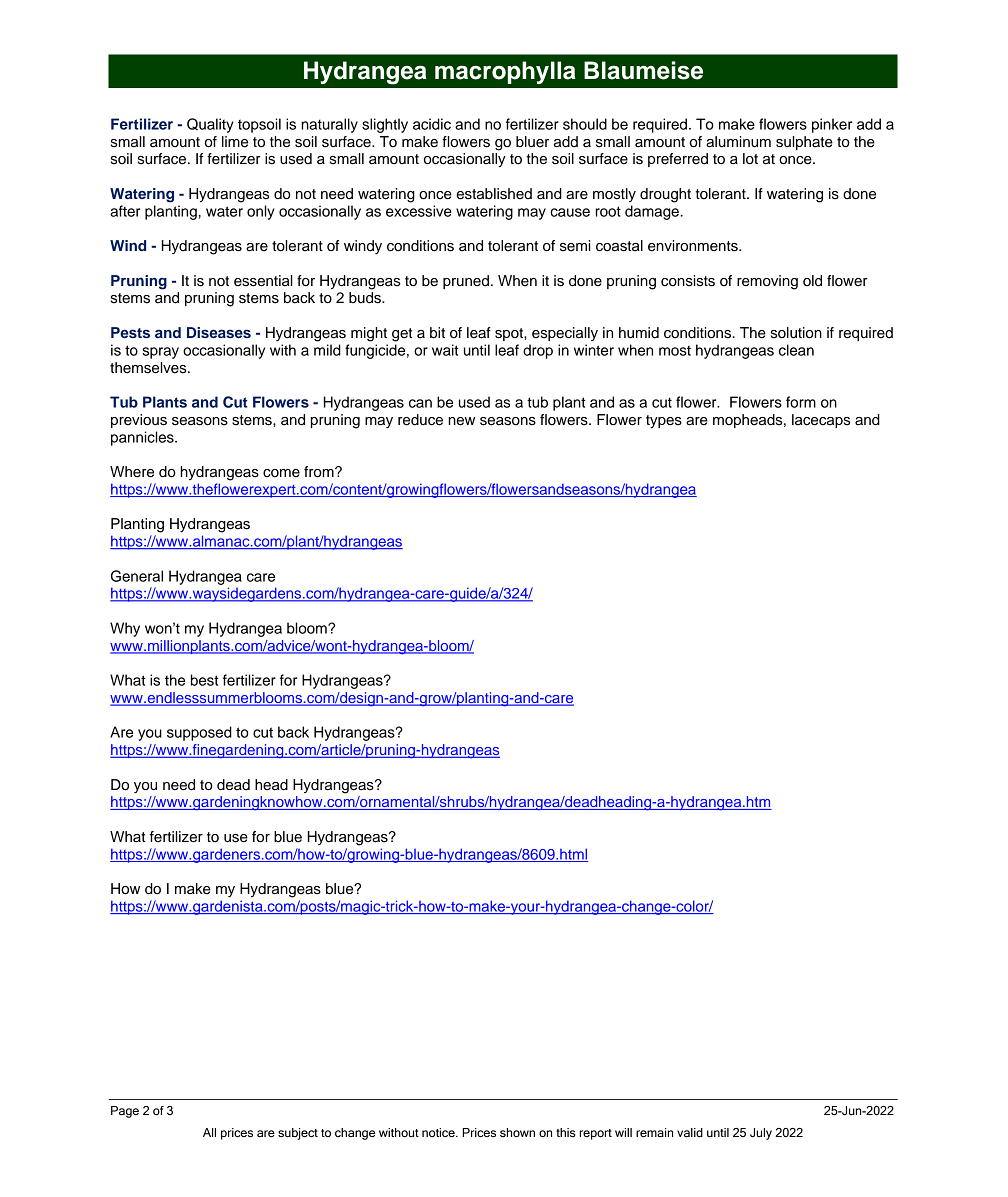 Image resolution: width=1008 pixels, height=1197 pixels. What do you see at coordinates (494, 194) in the screenshot?
I see `established` at bounding box center [494, 194].
